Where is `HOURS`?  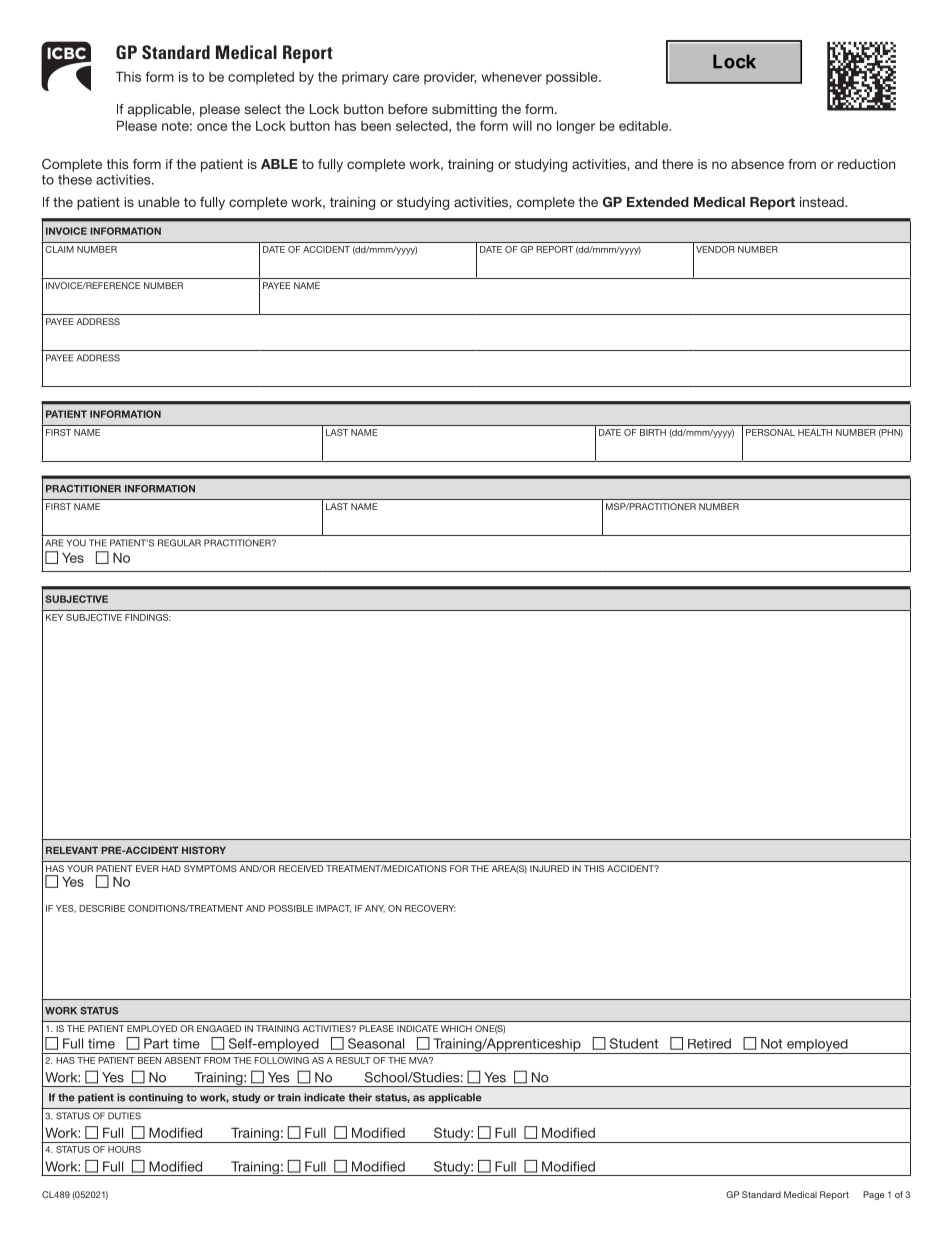
HOURS is located at coordinates (124, 1149).
